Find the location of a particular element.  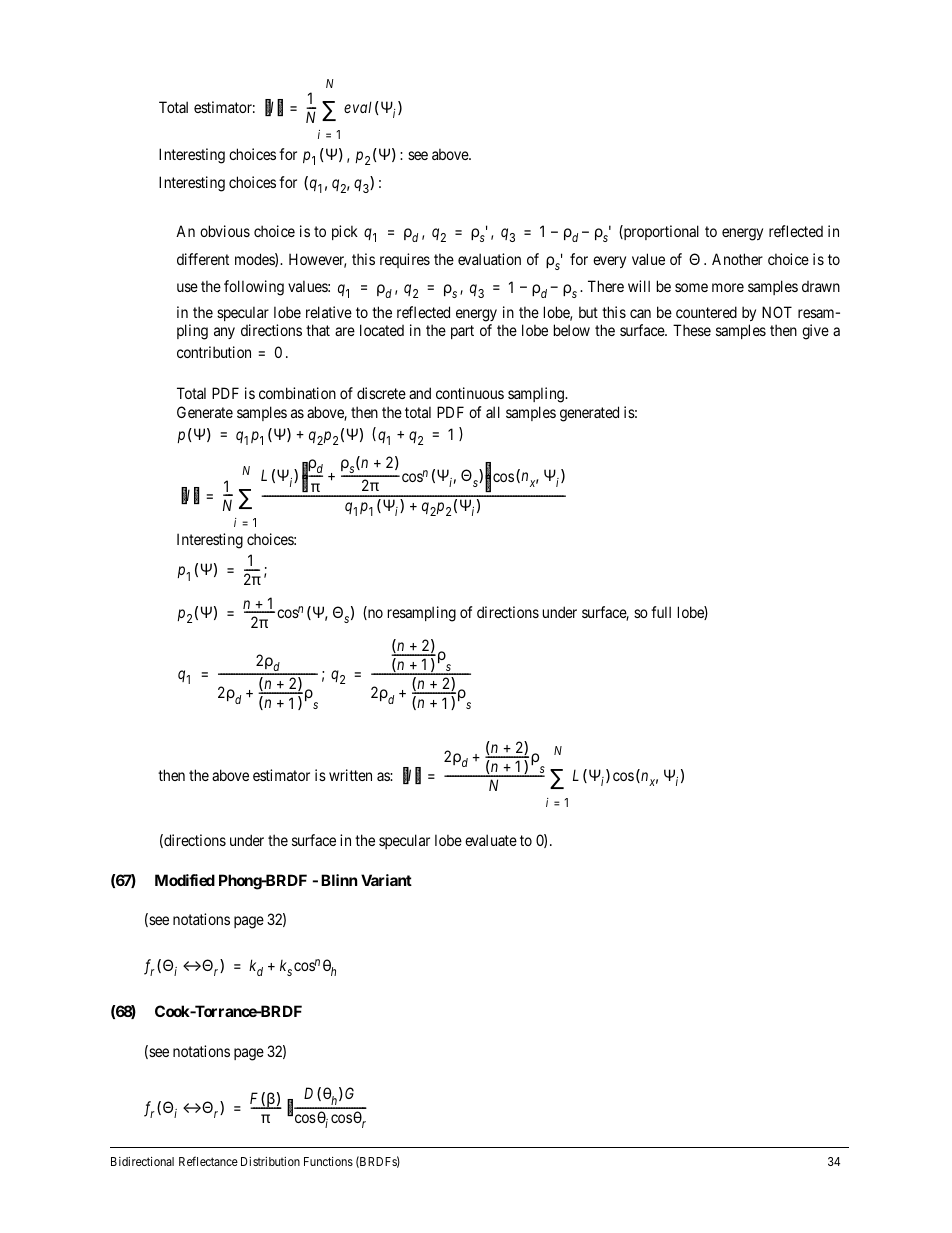

Variant is located at coordinates (386, 880).
